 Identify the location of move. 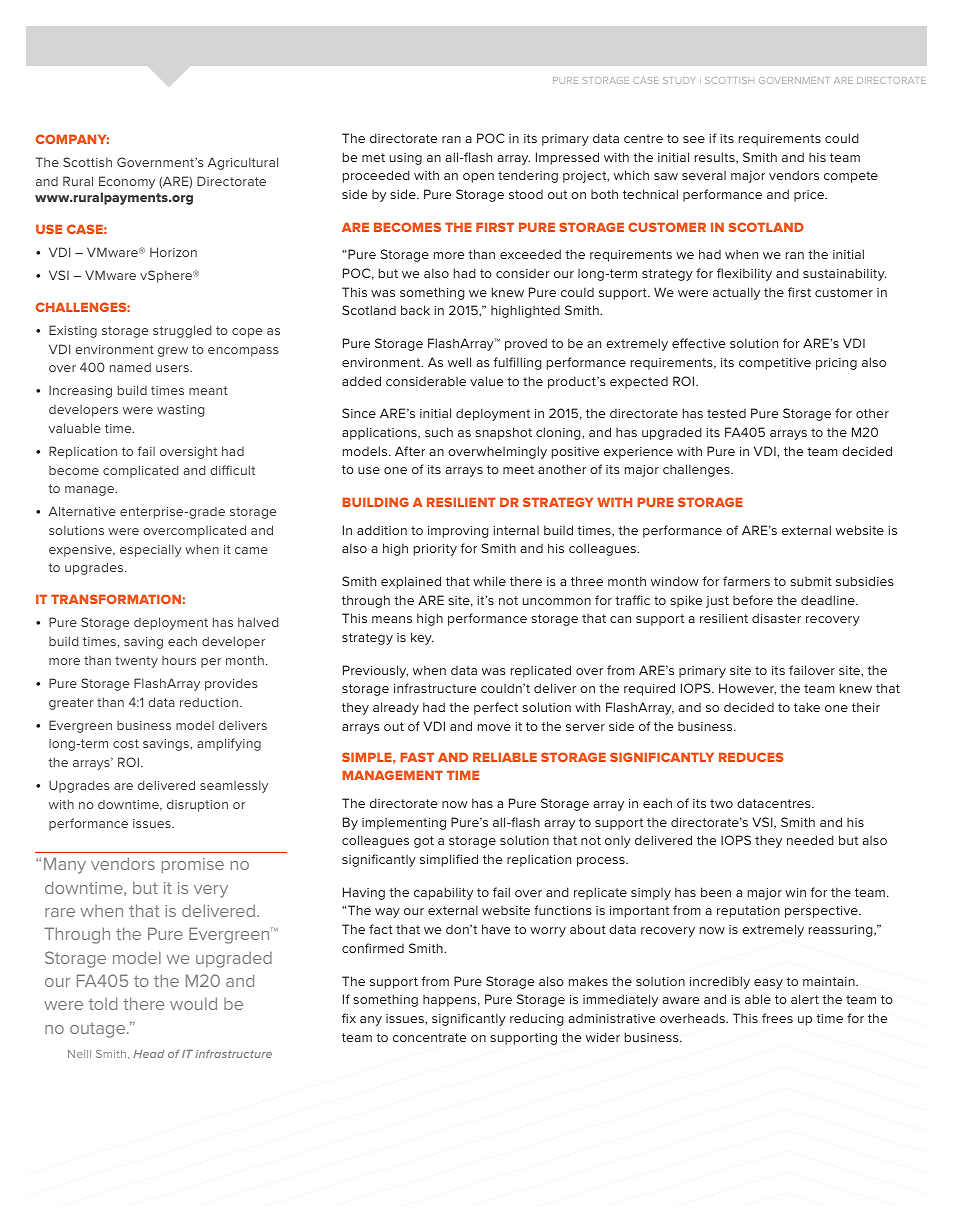
(494, 727).
